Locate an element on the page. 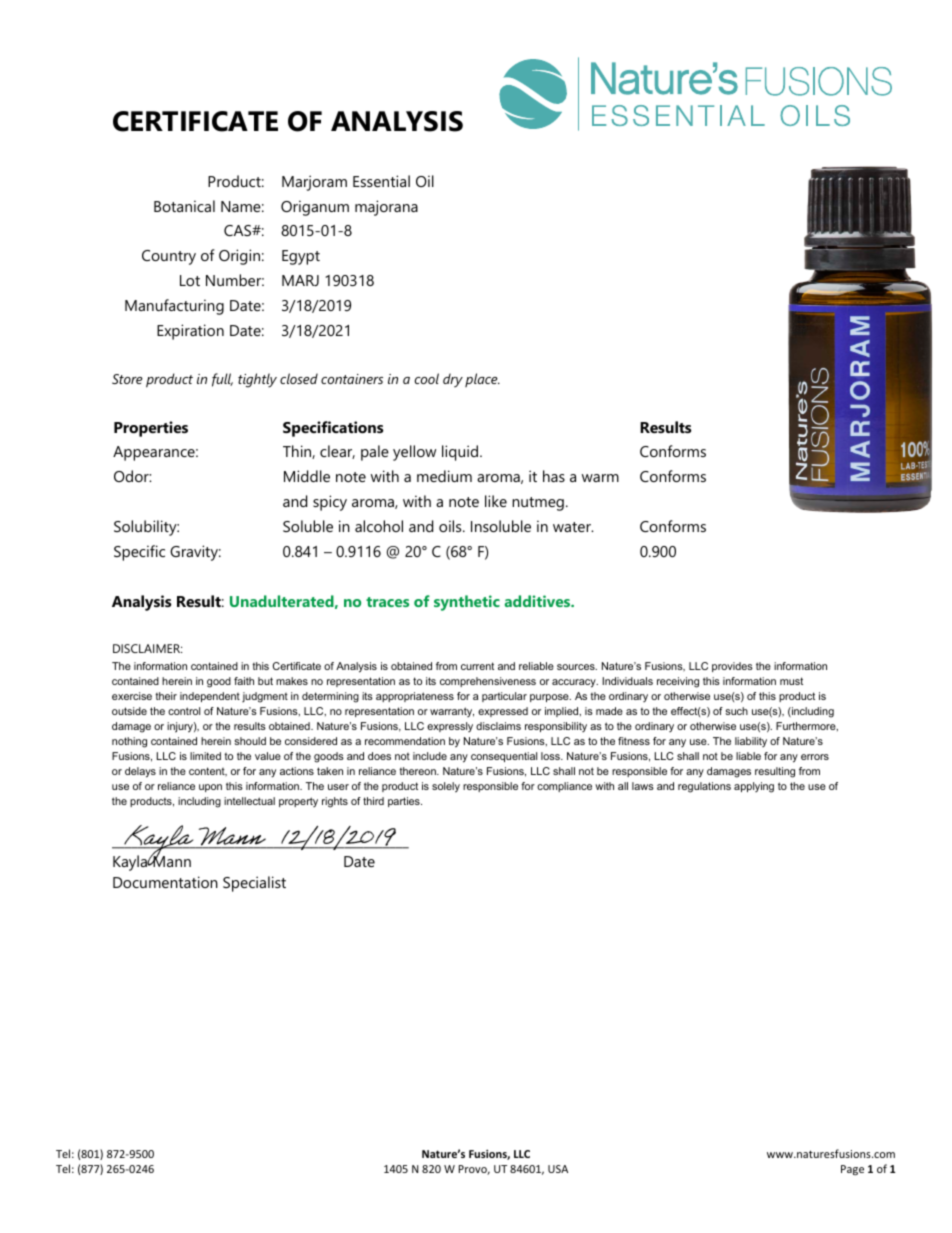 This document has width=952, height=1233. must is located at coordinates (791, 681).
